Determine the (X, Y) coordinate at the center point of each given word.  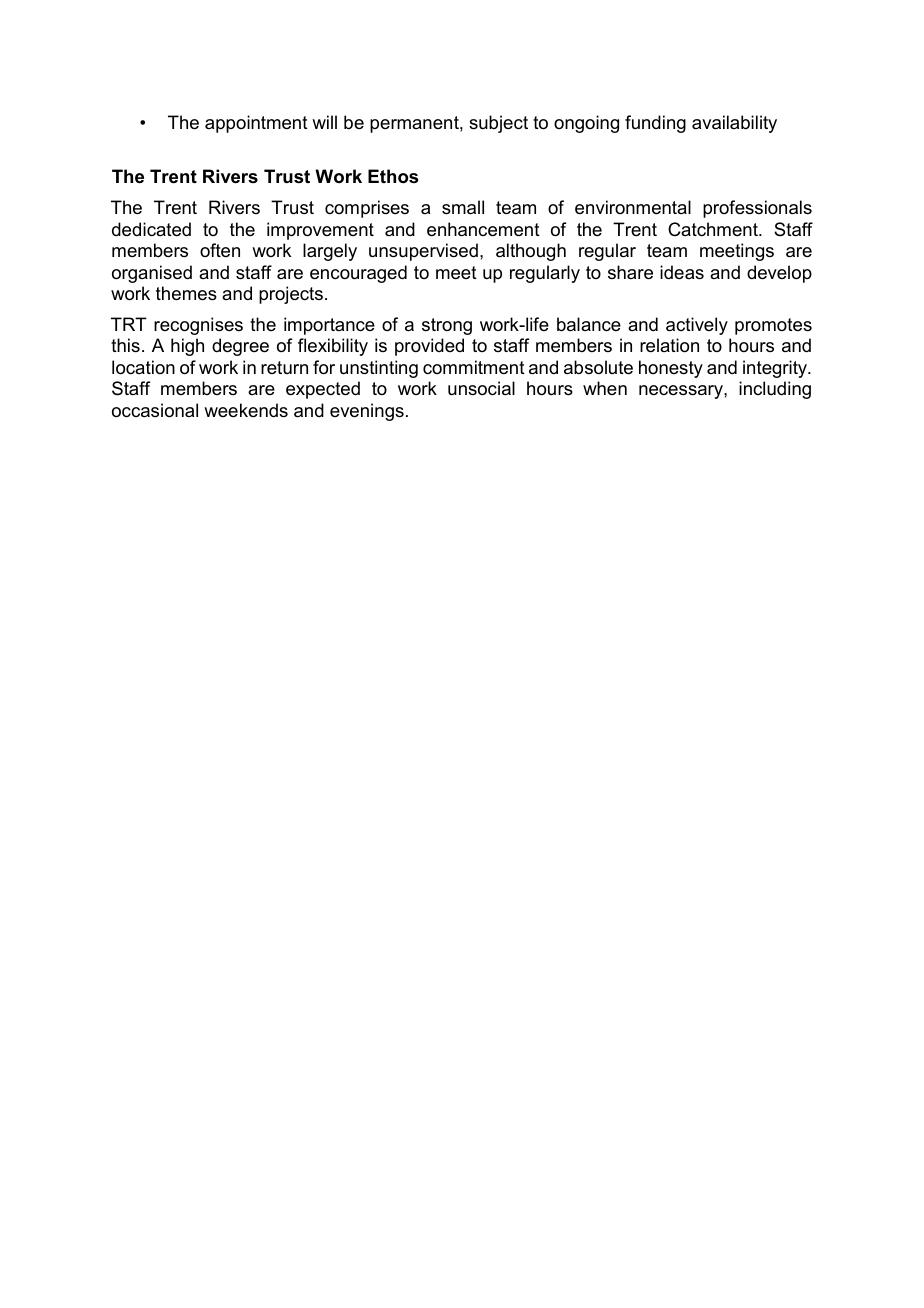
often (220, 250)
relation (669, 345)
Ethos (393, 176)
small (463, 207)
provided (429, 347)
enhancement (483, 229)
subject (498, 124)
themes (186, 293)
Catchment (714, 229)
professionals (757, 209)
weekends (246, 410)
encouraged (358, 274)
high (187, 347)
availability (734, 124)
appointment (256, 124)
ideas (682, 272)
